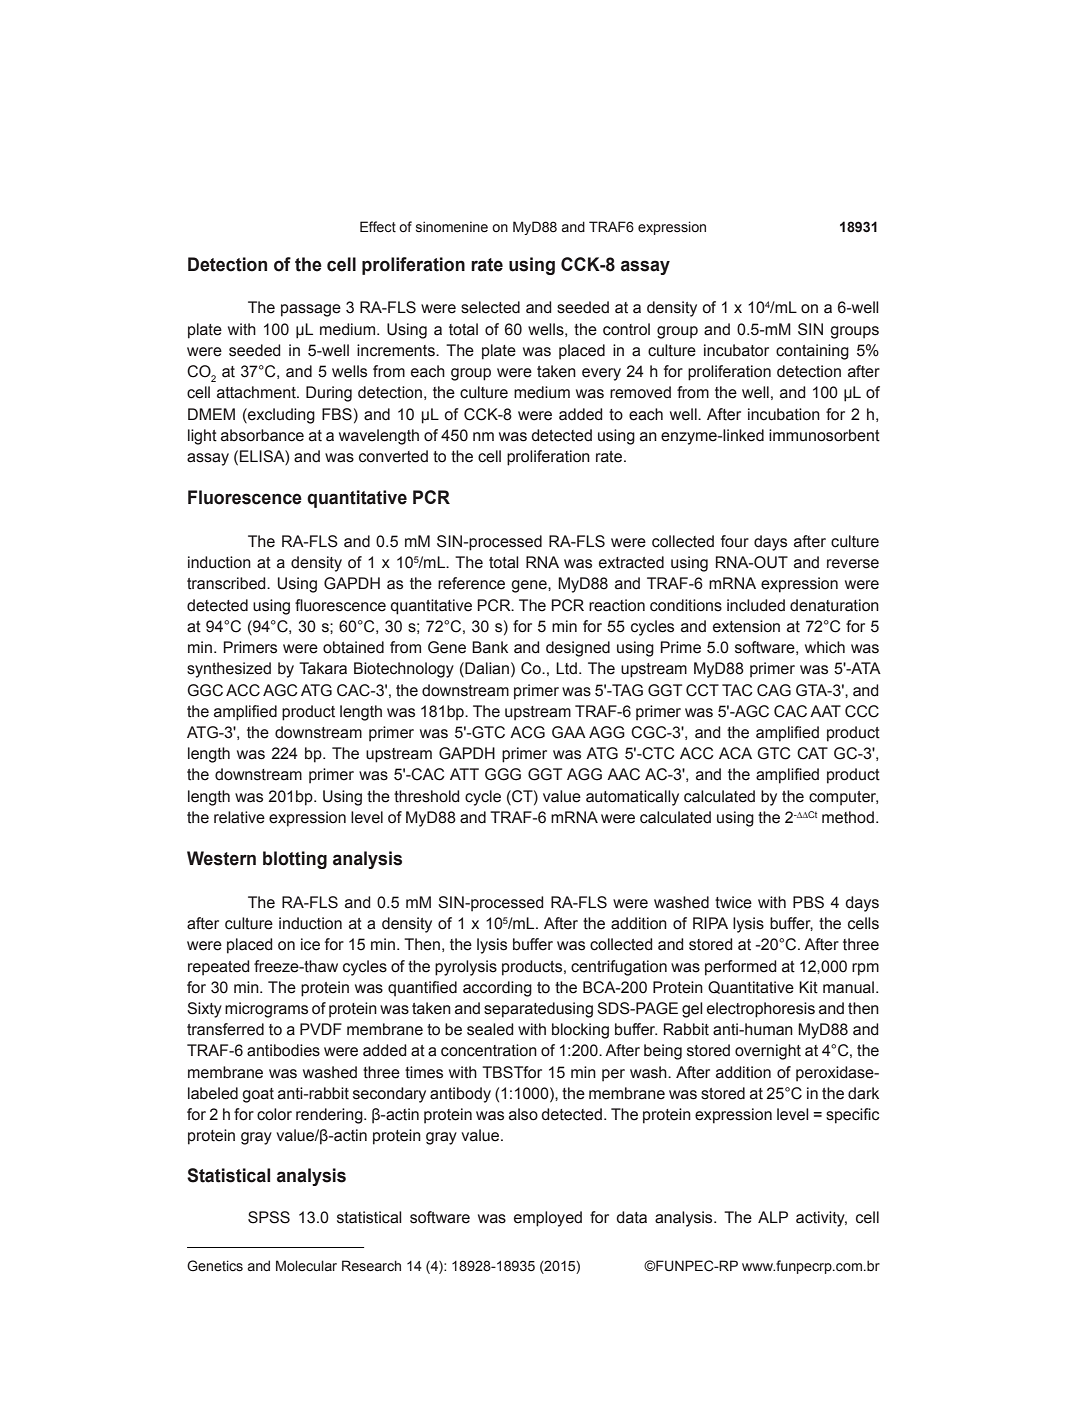 The width and height of the screenshot is (1092, 1413). Describe the element at coordinates (812, 352) in the screenshot. I see `containing` at that location.
